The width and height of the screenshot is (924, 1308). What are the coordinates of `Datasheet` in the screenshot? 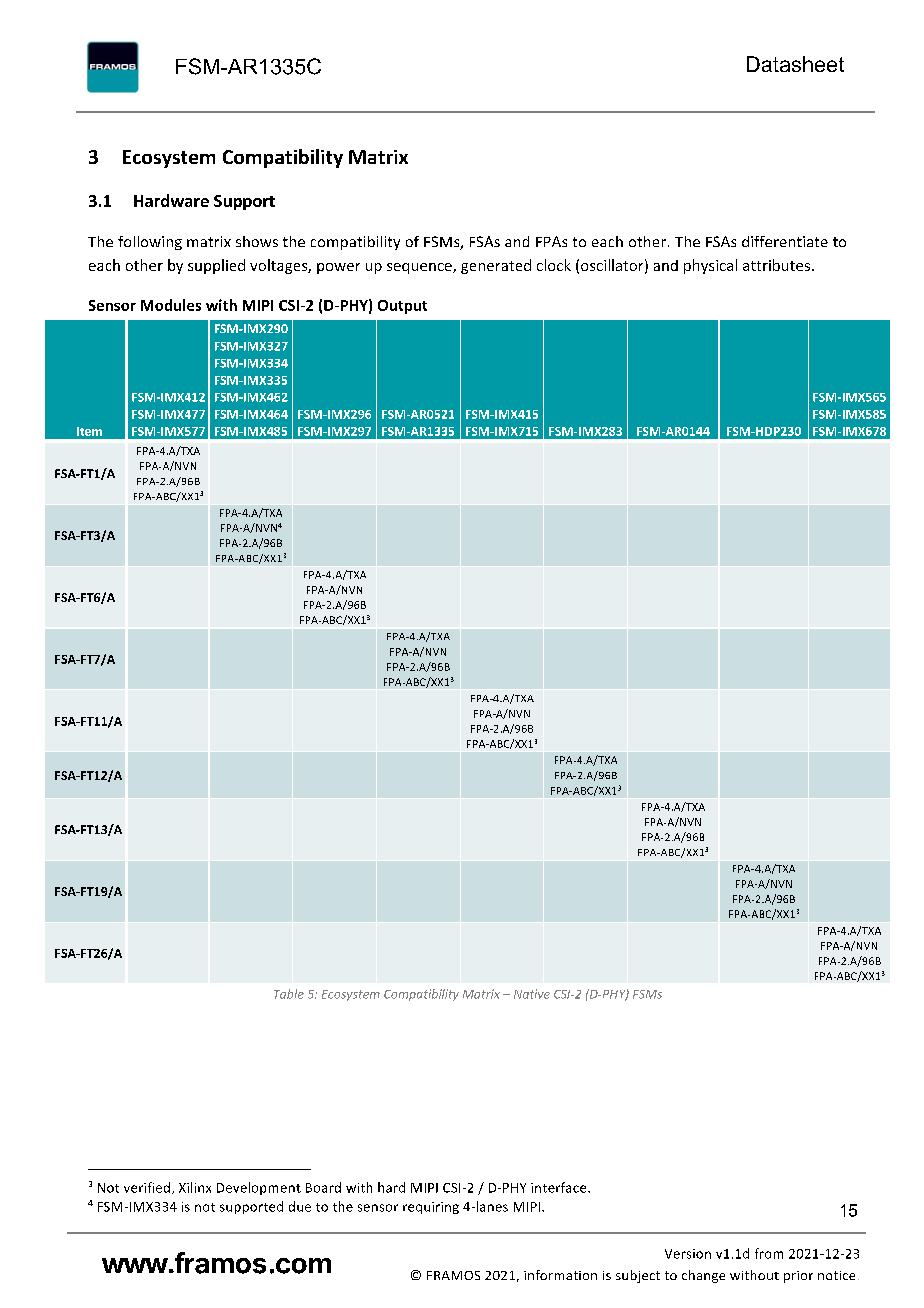 It's located at (795, 64).
